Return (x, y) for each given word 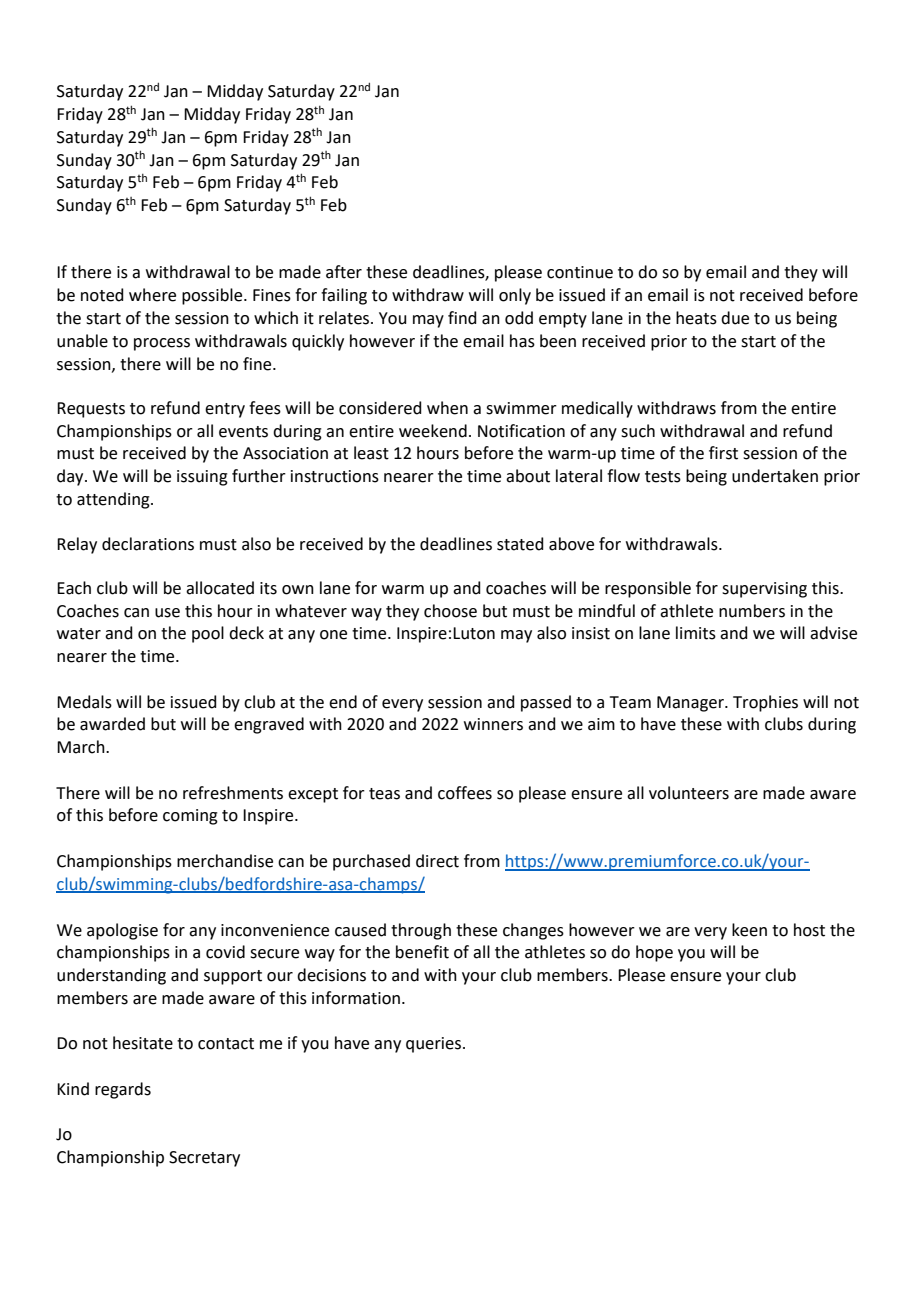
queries (435, 1045)
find (462, 318)
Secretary (204, 1159)
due (735, 318)
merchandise (225, 861)
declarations (148, 544)
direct (437, 861)
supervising (764, 590)
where (152, 295)
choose (450, 611)
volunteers (689, 793)
